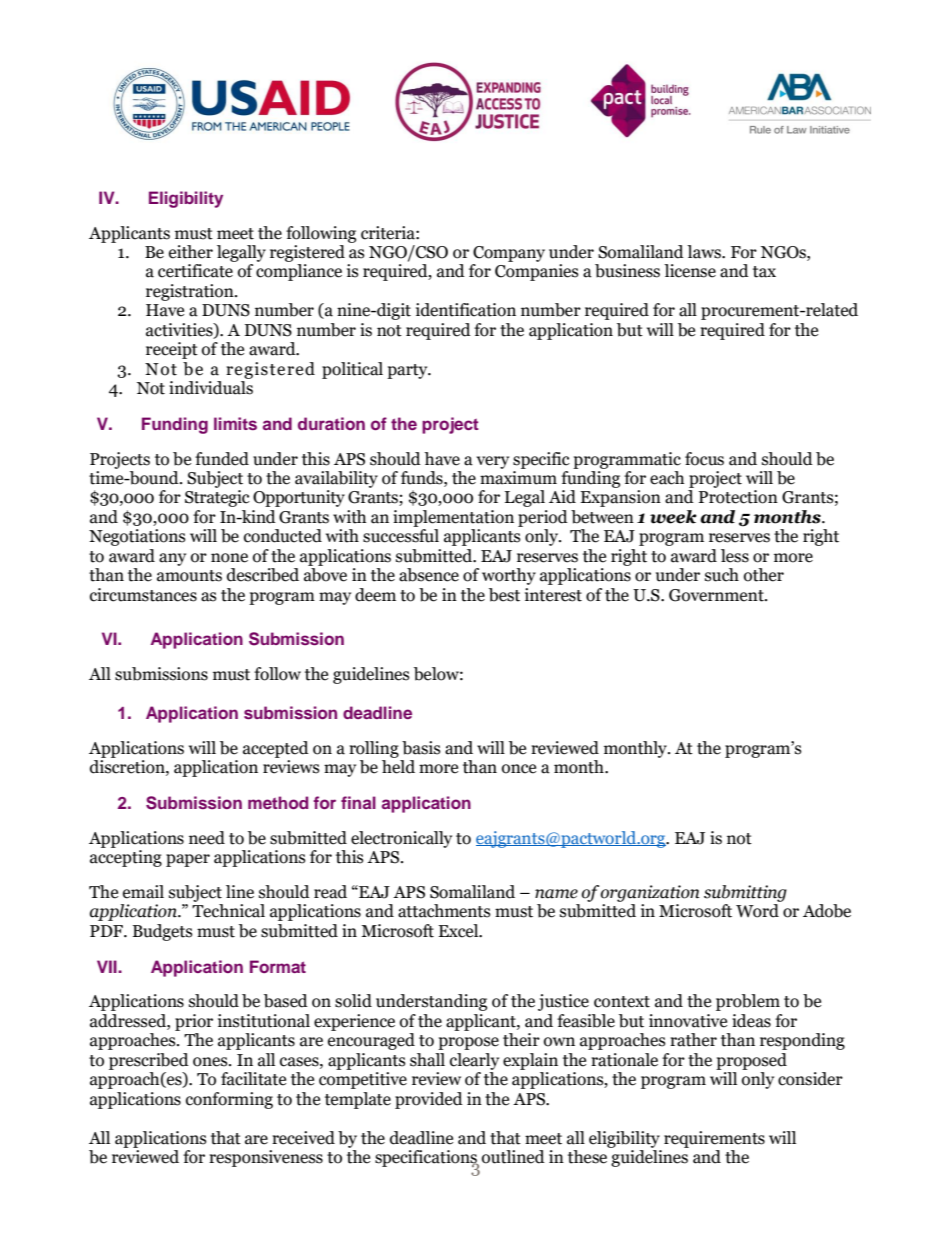 Image resolution: width=952 pixels, height=1233 pixels. I want to click on Word, so click(757, 911).
